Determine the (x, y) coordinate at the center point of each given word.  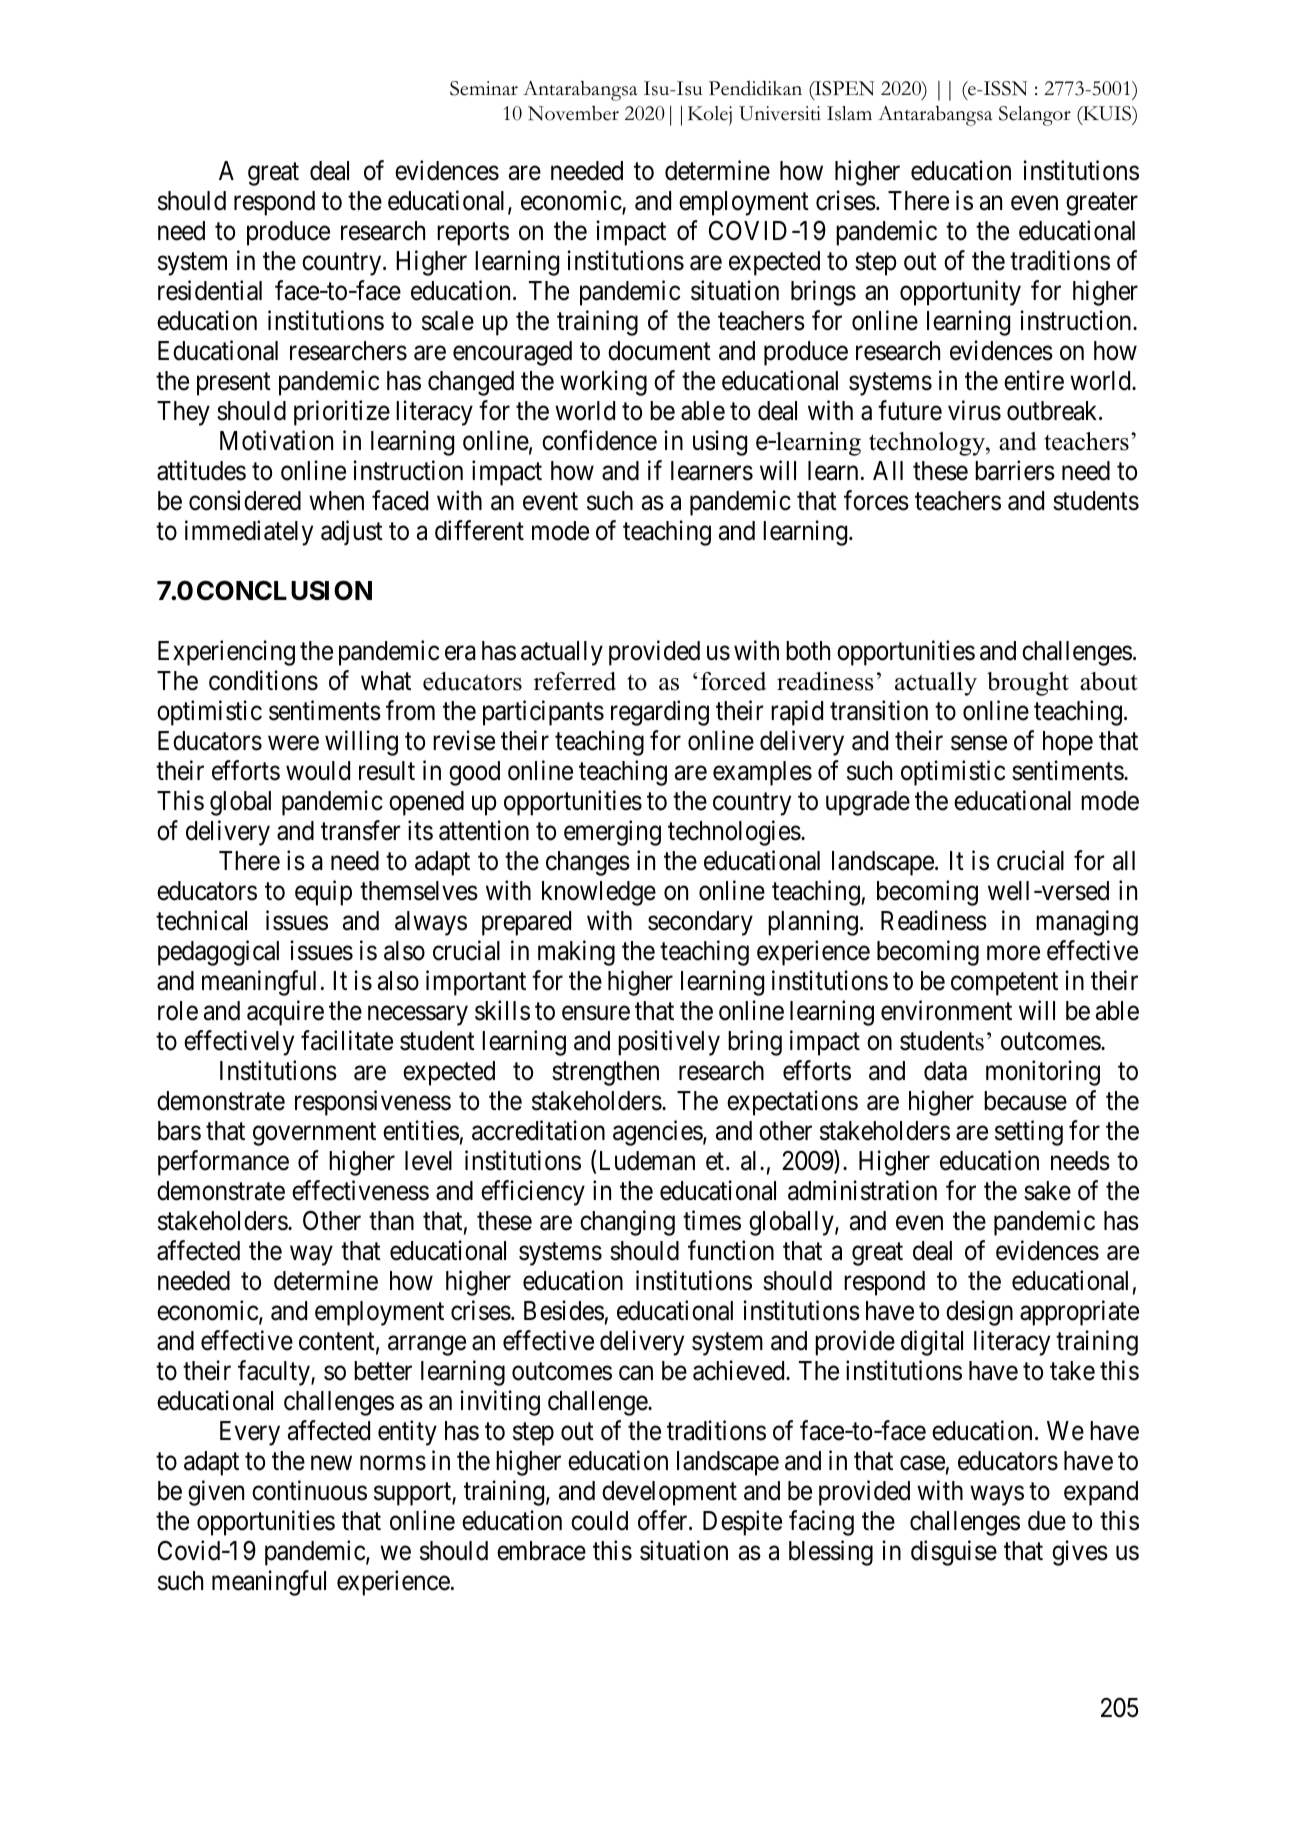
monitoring (1043, 1073)
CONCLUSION (284, 590)
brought (1028, 684)
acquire (285, 1013)
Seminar (484, 88)
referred (575, 681)
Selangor (1035, 116)
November (573, 113)
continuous (309, 1491)
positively (669, 1043)
